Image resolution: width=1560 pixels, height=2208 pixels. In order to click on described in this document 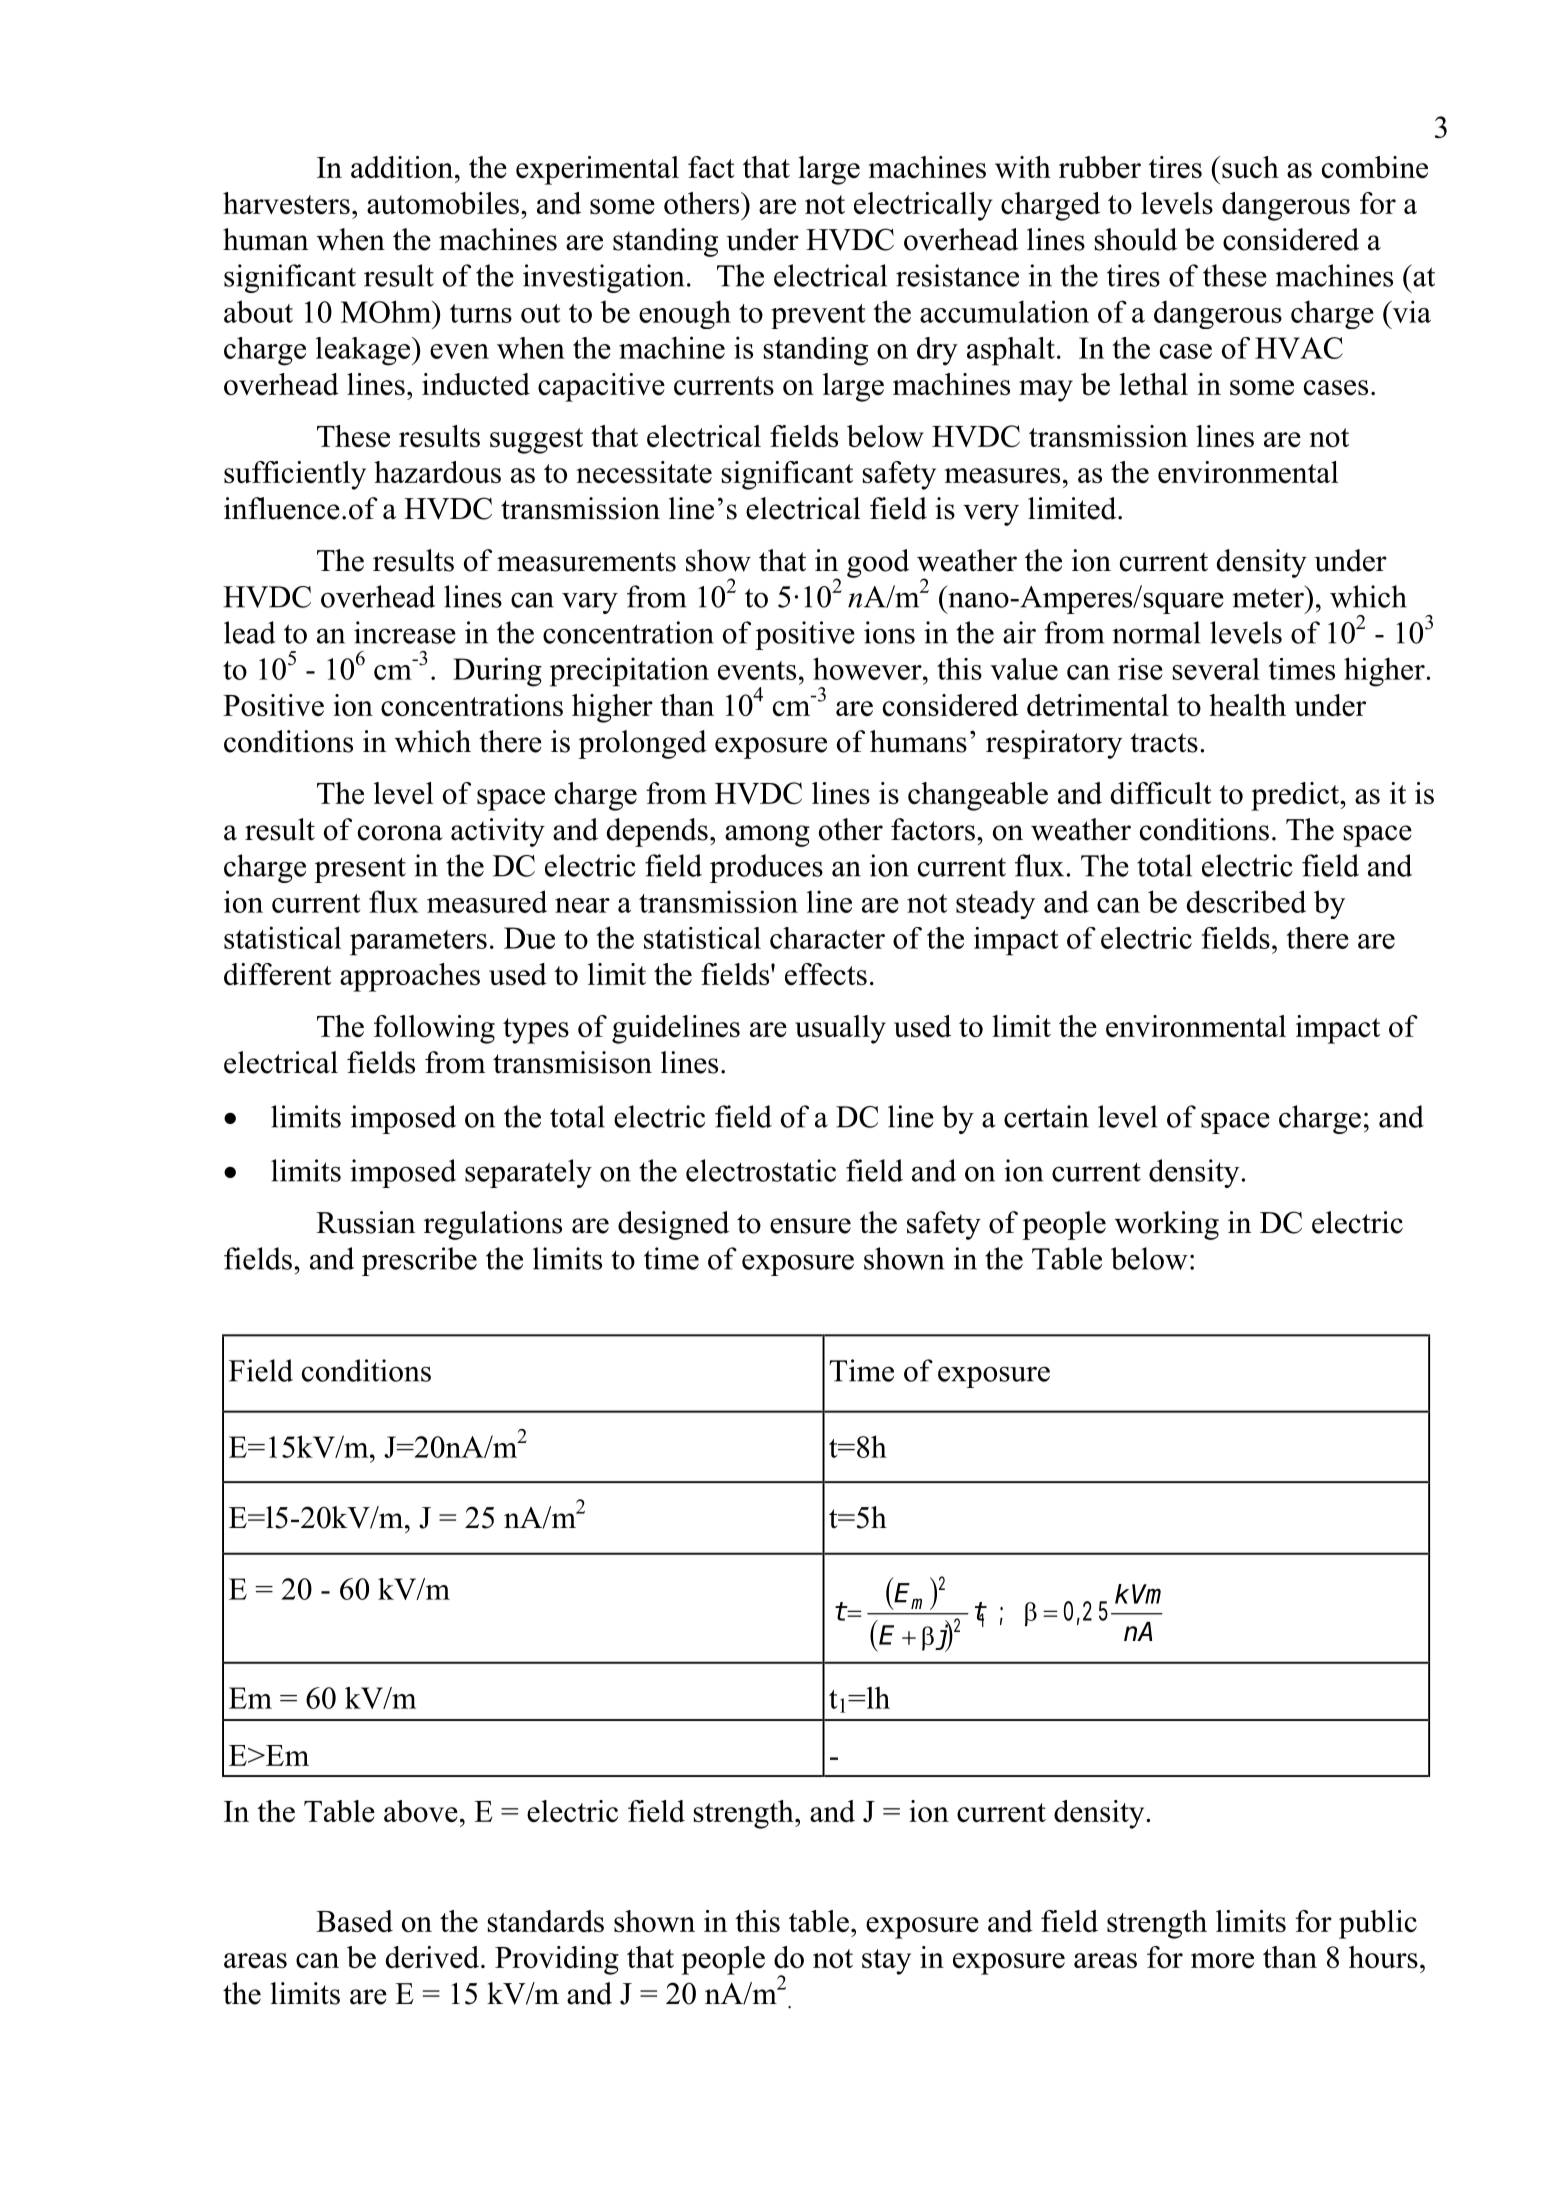, I will do `click(1246, 901)`.
